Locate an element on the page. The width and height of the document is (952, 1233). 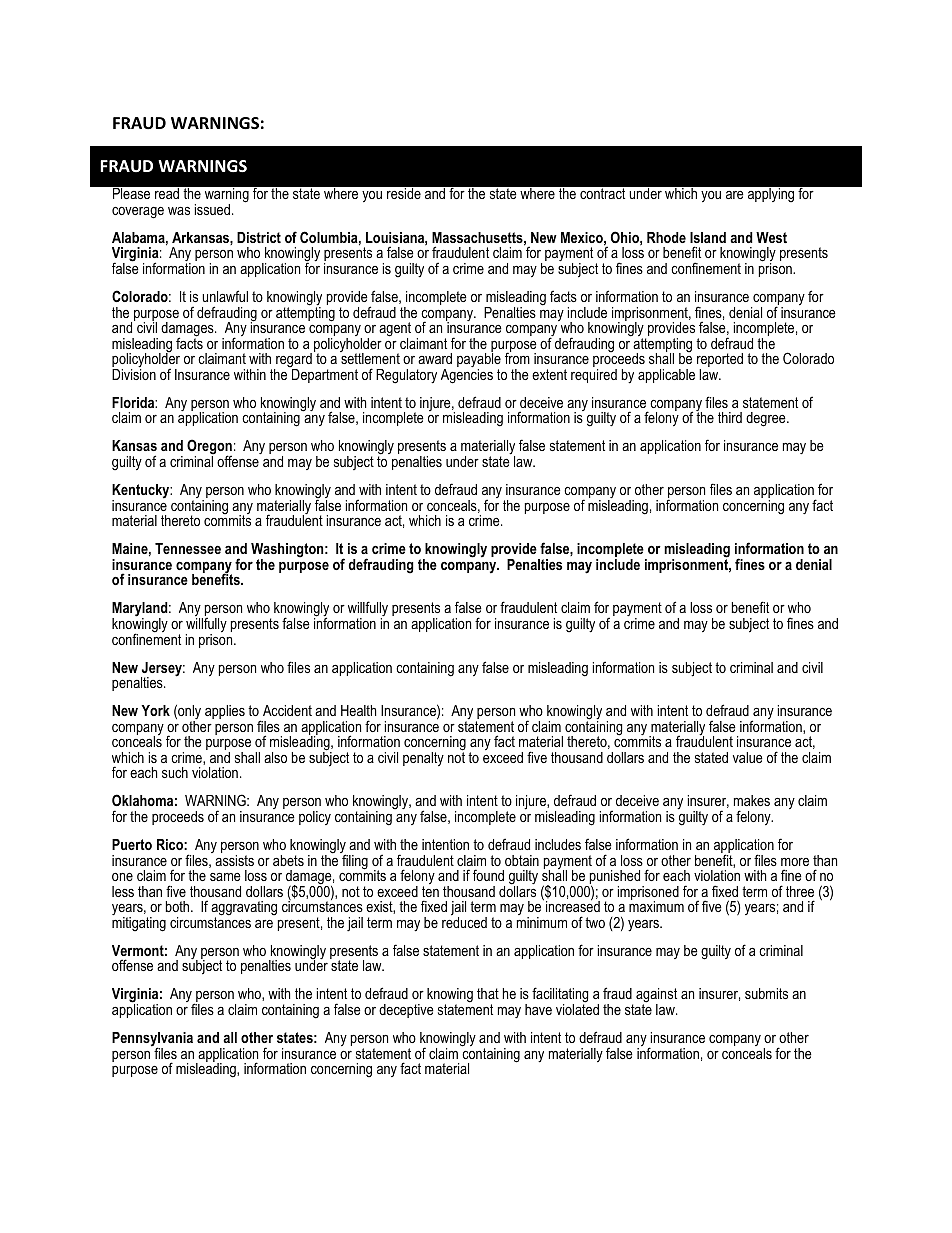
Tennessee is located at coordinates (188, 548).
